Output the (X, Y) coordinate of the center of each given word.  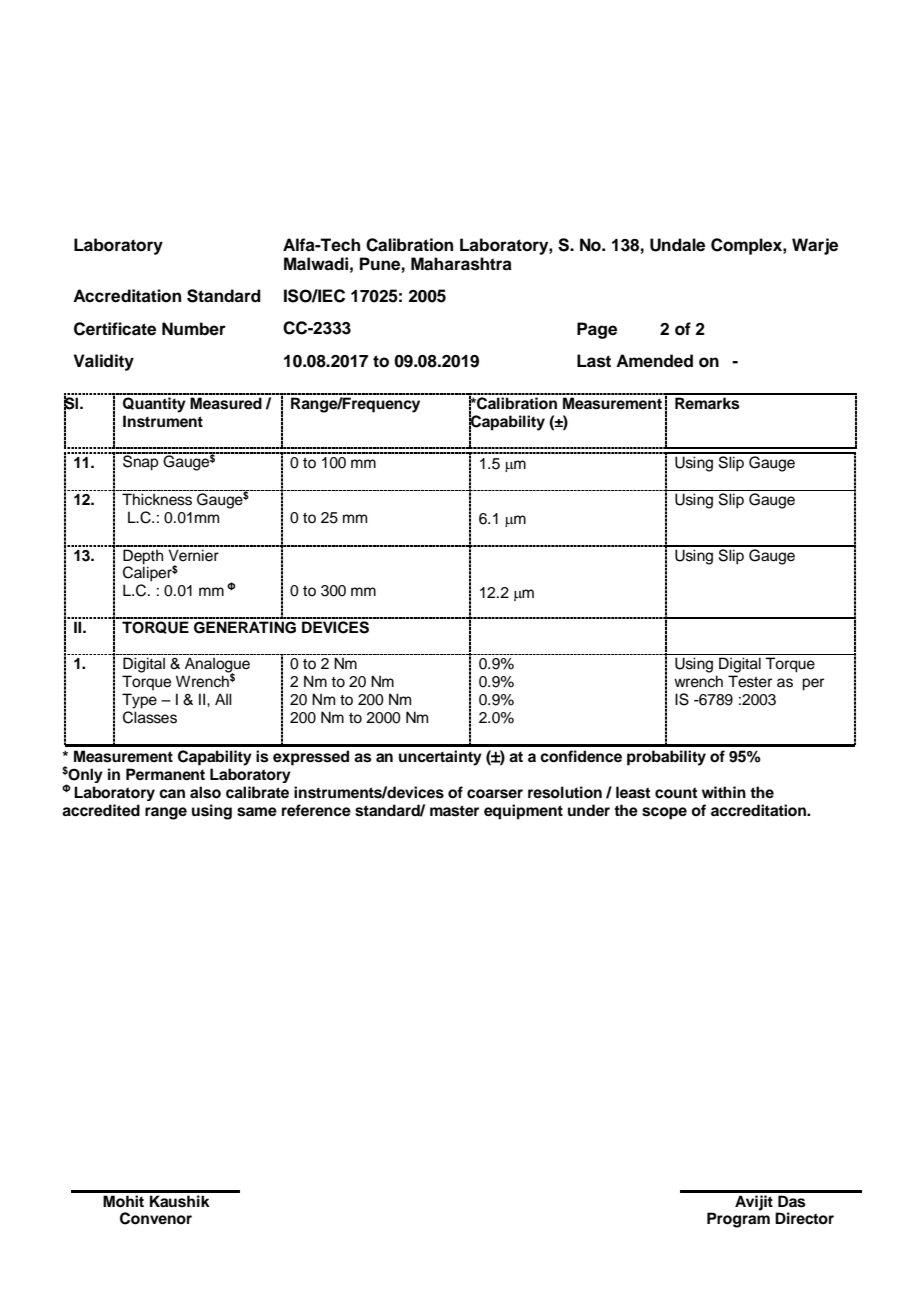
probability (666, 758)
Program (738, 1220)
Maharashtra (461, 264)
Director (804, 1218)
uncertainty (440, 758)
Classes (150, 717)
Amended (654, 361)
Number (194, 329)
